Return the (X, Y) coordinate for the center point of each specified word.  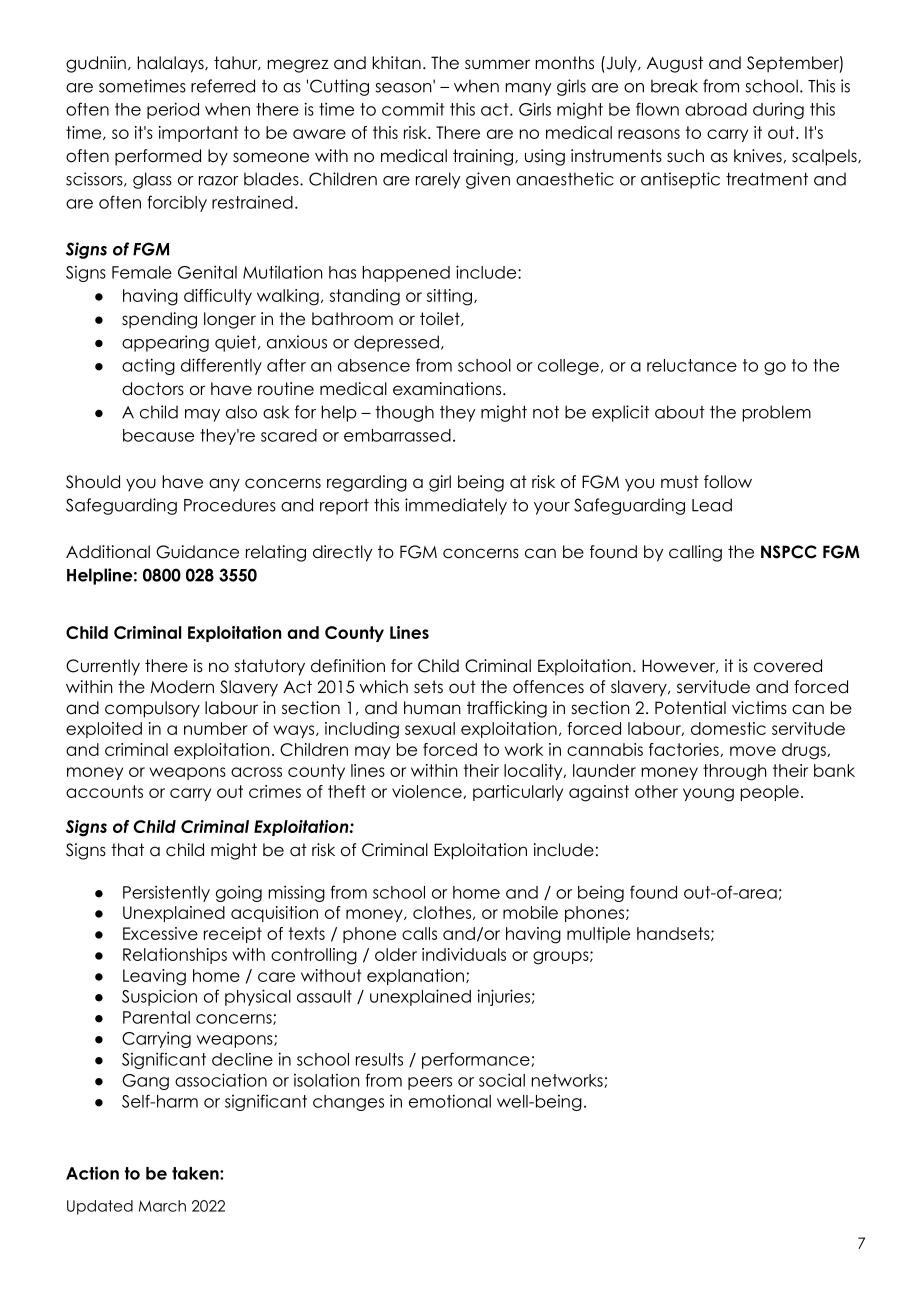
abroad (716, 109)
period (173, 110)
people (770, 793)
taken (196, 1173)
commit (413, 109)
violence (428, 792)
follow (728, 482)
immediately (456, 506)
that (127, 850)
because (158, 435)
